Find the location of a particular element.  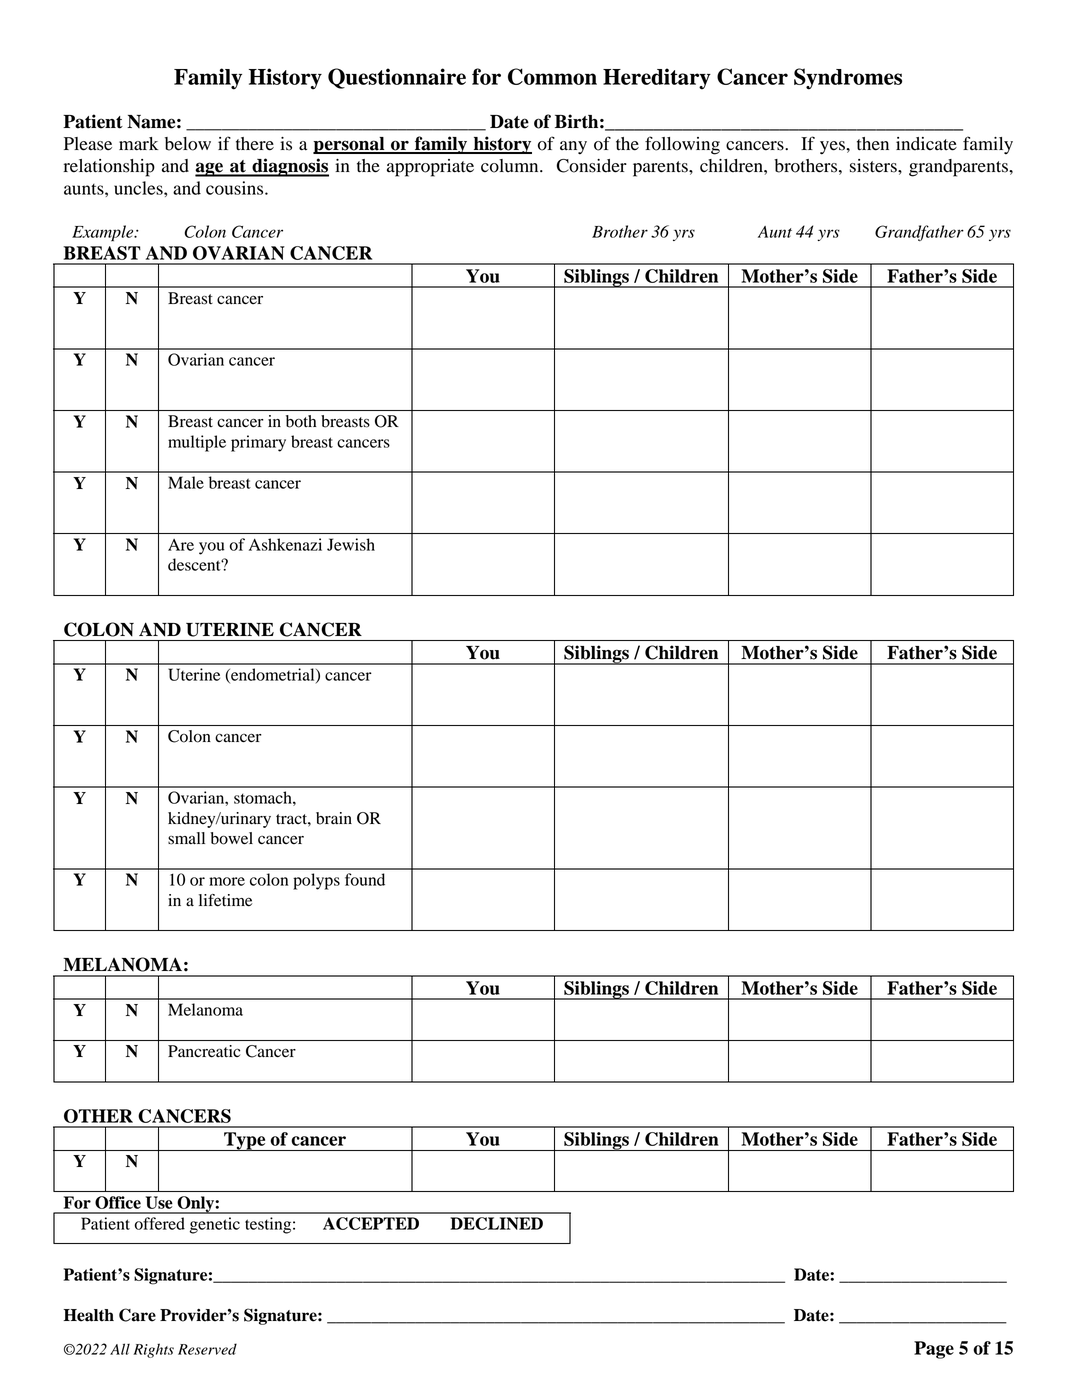

yes is located at coordinates (833, 148).
